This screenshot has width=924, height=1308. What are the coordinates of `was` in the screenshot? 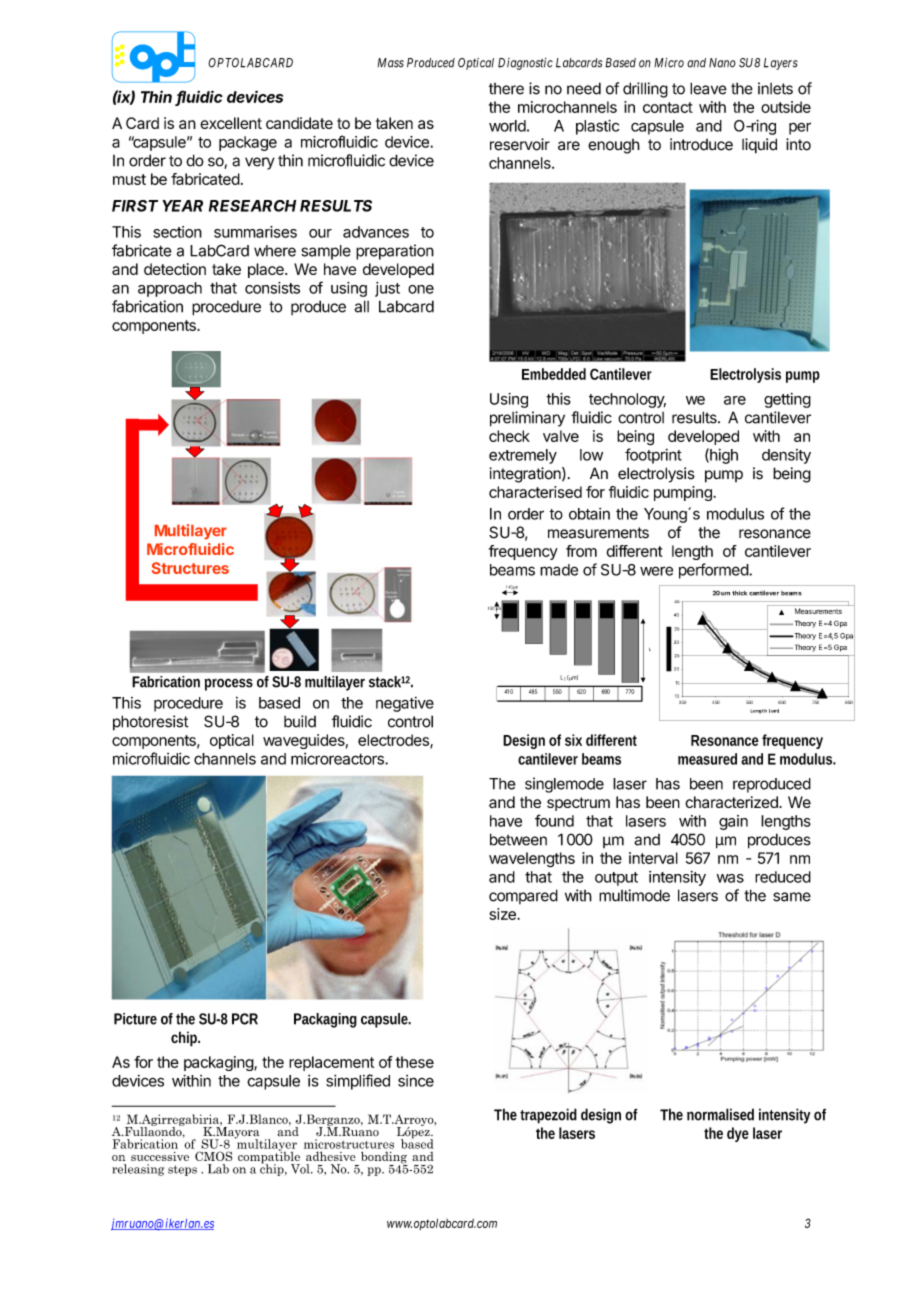 It's located at (730, 878).
